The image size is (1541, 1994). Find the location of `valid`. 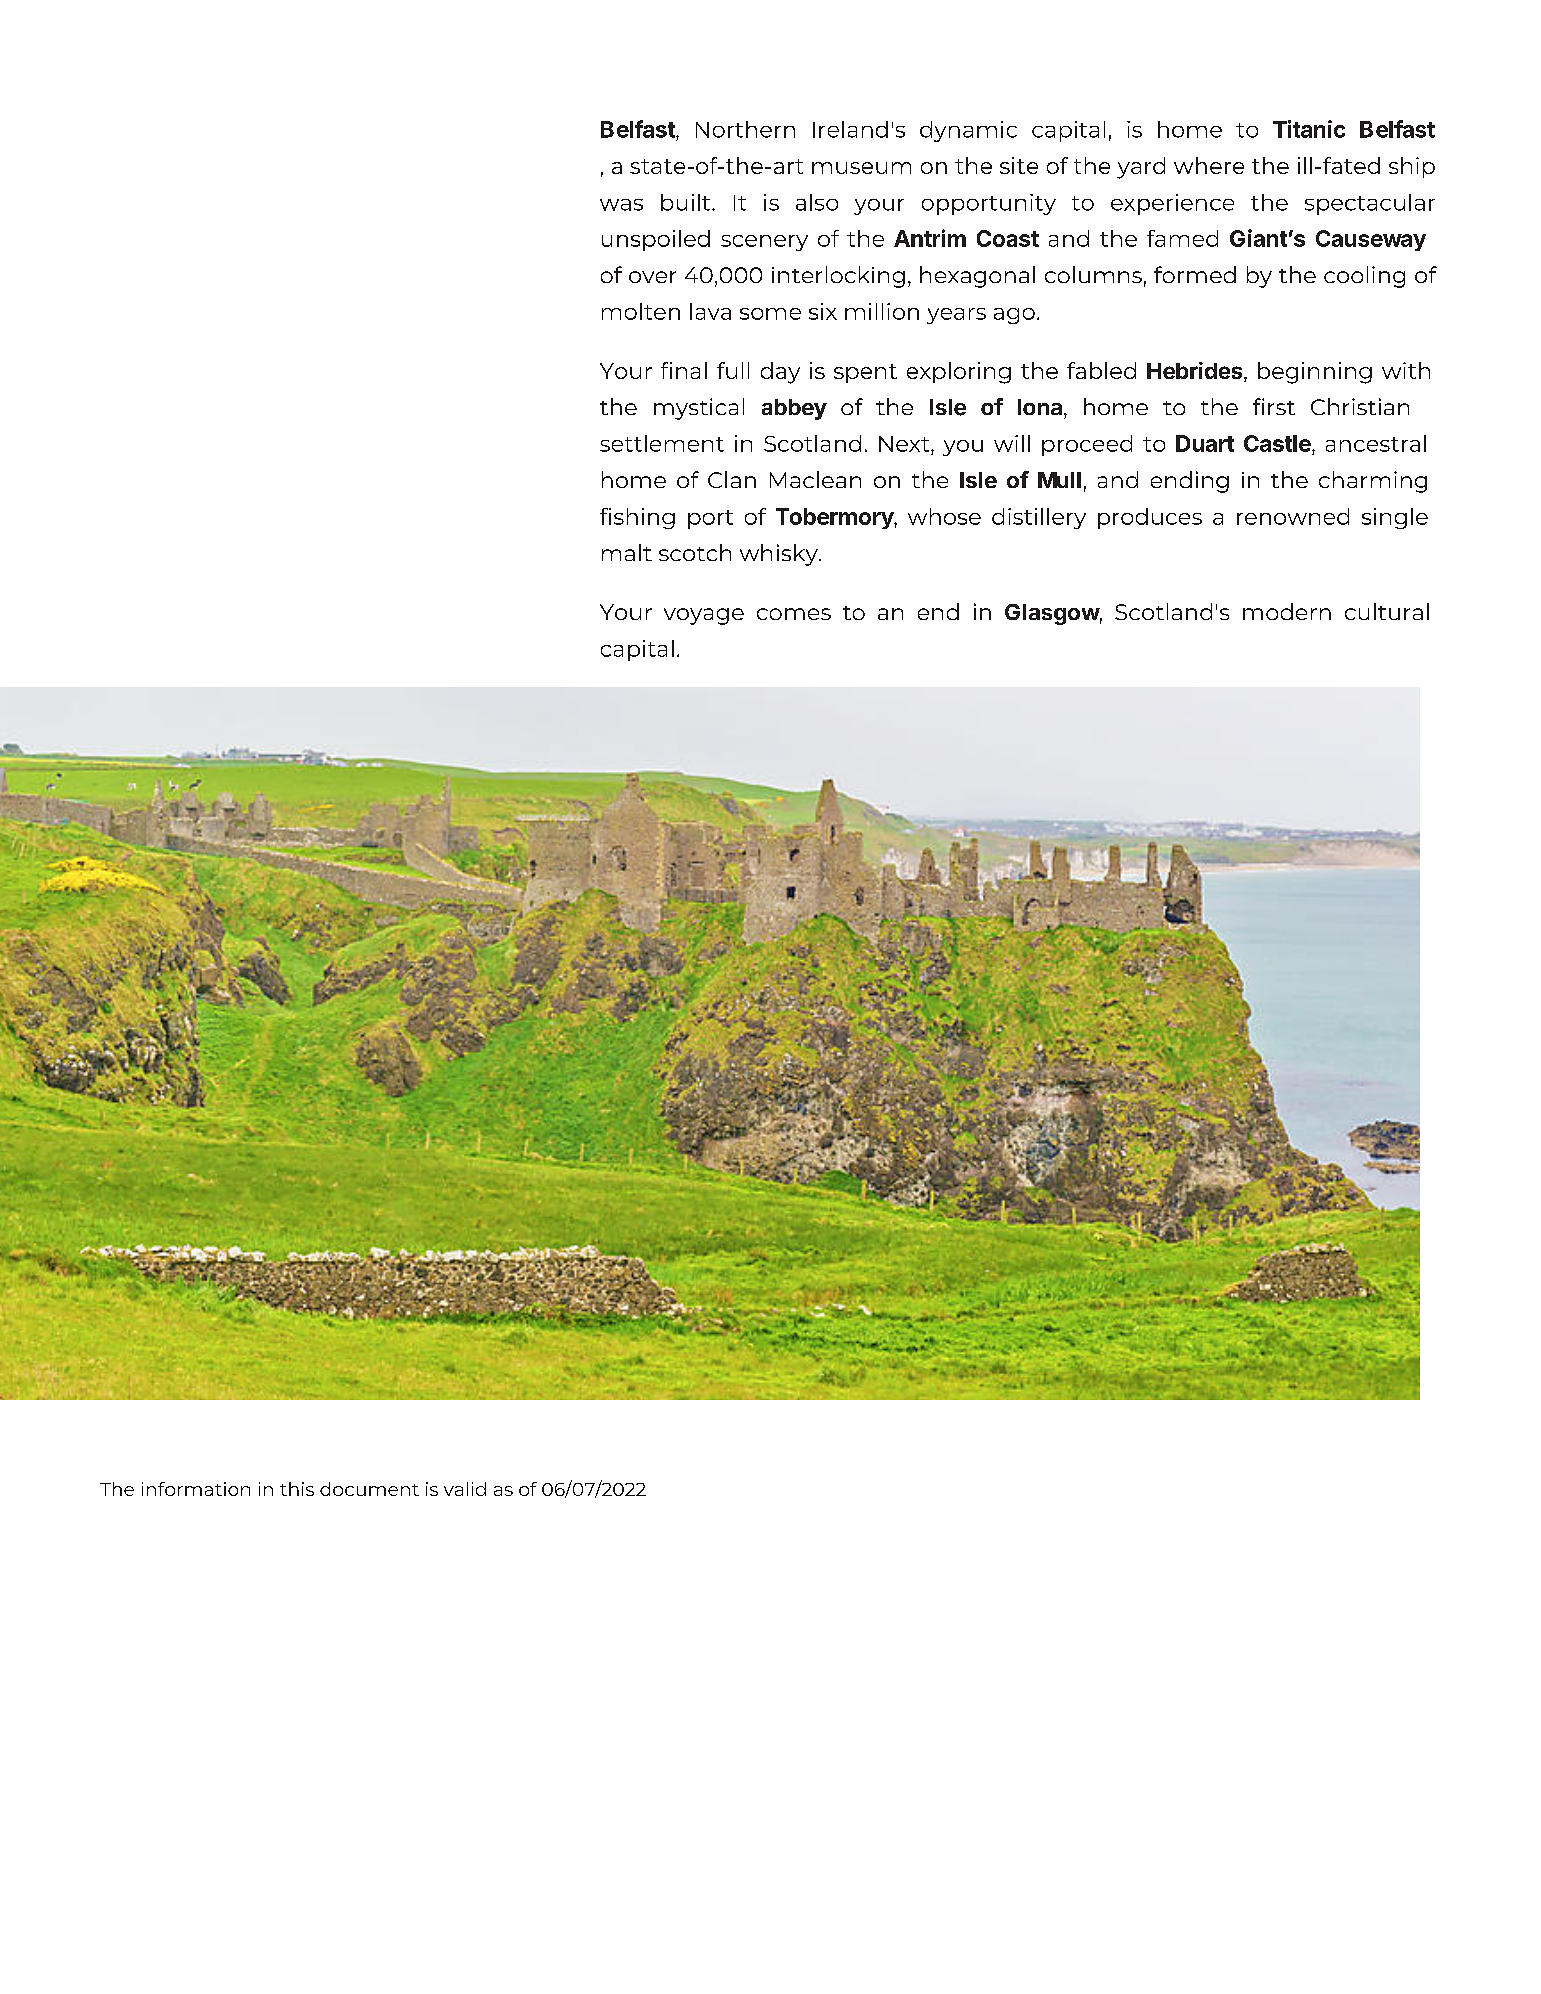

valid is located at coordinates (465, 1489).
